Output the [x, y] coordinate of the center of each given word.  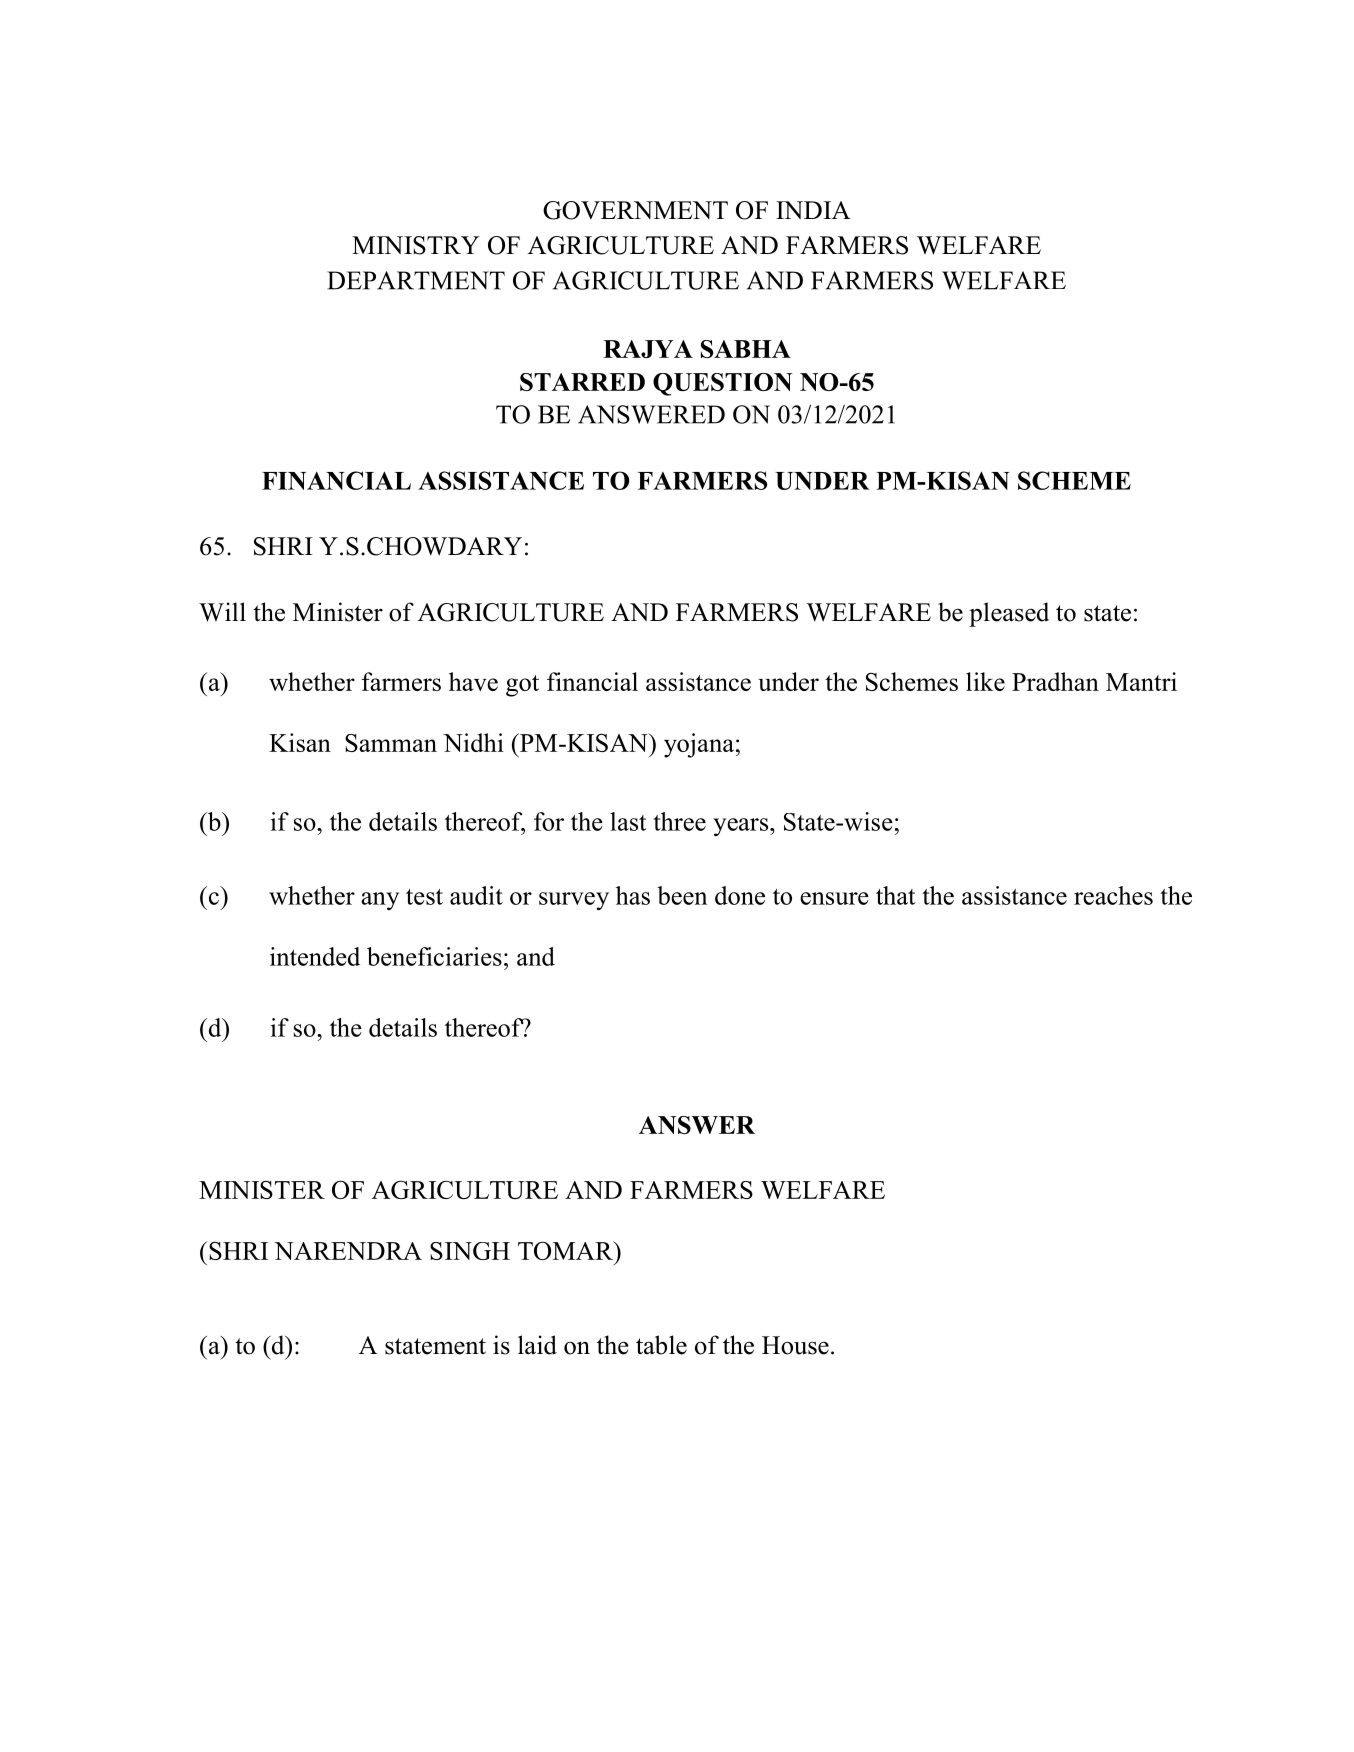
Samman [391, 743]
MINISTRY [416, 245]
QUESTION [722, 384]
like [985, 681]
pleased [1009, 614]
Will [222, 612]
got [522, 686]
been [682, 895]
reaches [1113, 895]
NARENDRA [348, 1251]
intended [315, 956]
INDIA [813, 210]
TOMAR [566, 1250]
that [895, 895]
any [380, 901]
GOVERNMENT [635, 210]
